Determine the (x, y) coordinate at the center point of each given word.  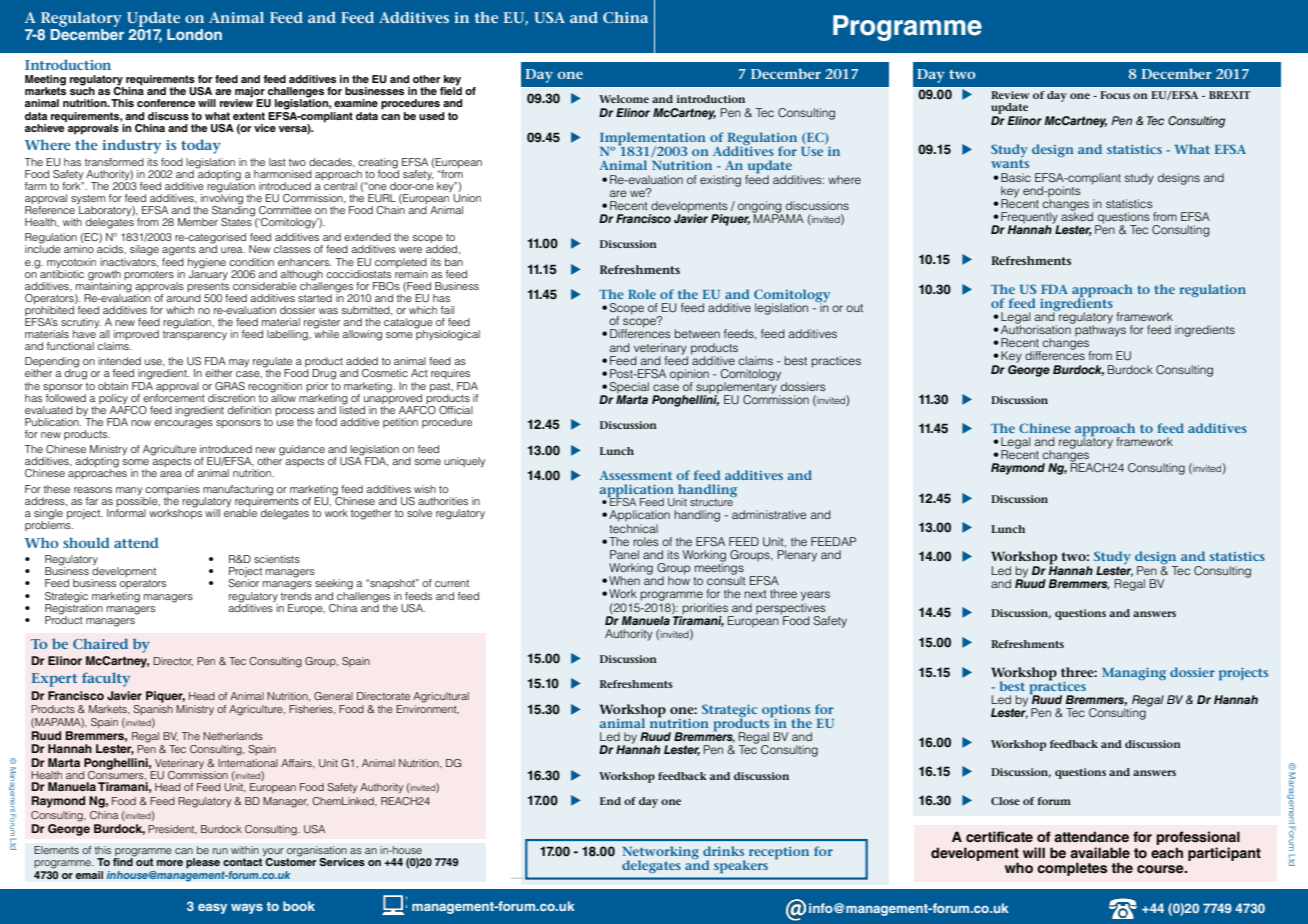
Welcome (624, 99)
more (170, 863)
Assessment (635, 475)
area (171, 474)
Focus (1115, 95)
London (194, 34)
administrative (769, 514)
